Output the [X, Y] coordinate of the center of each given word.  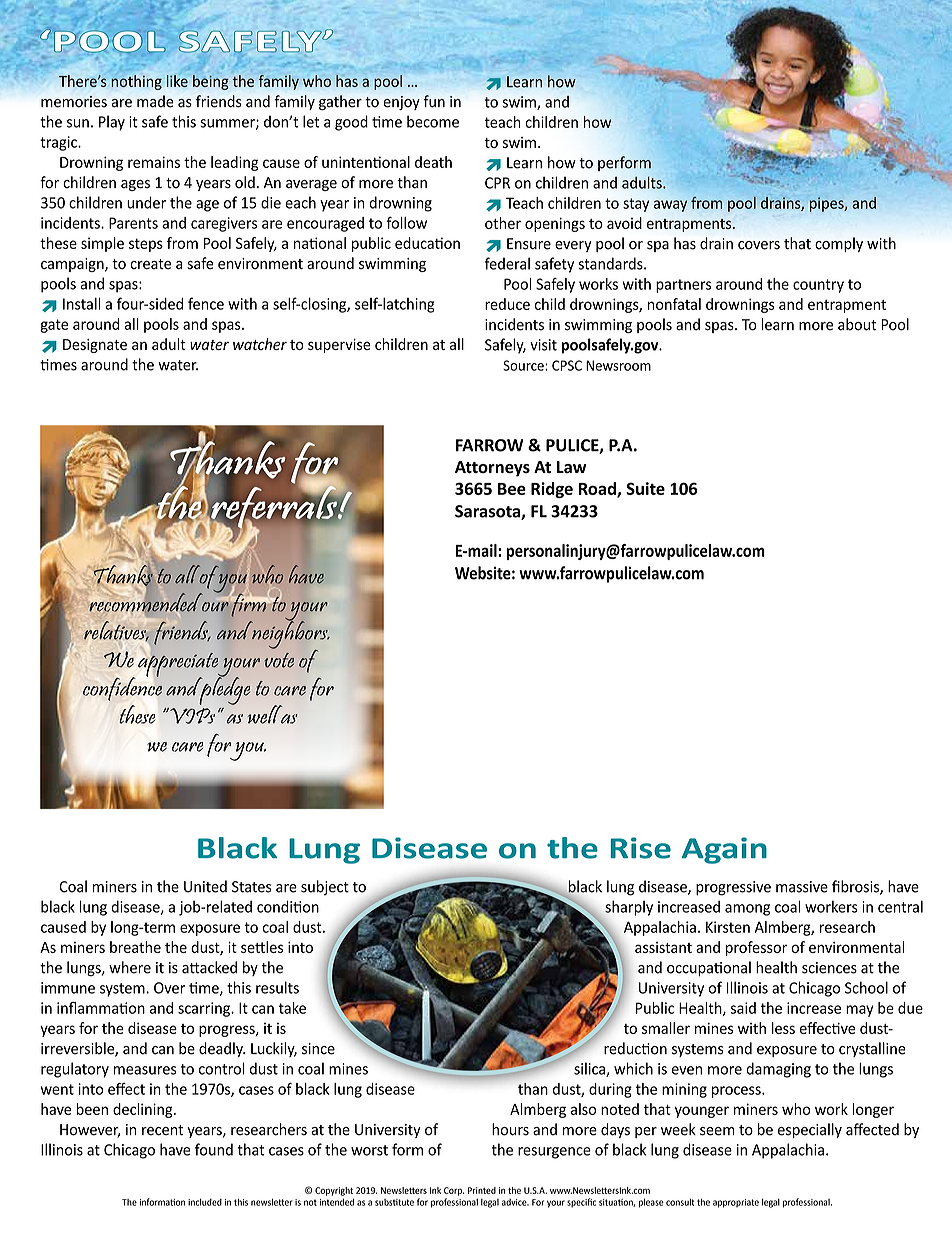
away [670, 206]
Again [724, 850]
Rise [640, 848]
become [433, 121]
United [205, 886]
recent [162, 1130]
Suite [645, 488]
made [155, 101]
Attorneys [492, 469]
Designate [95, 346]
